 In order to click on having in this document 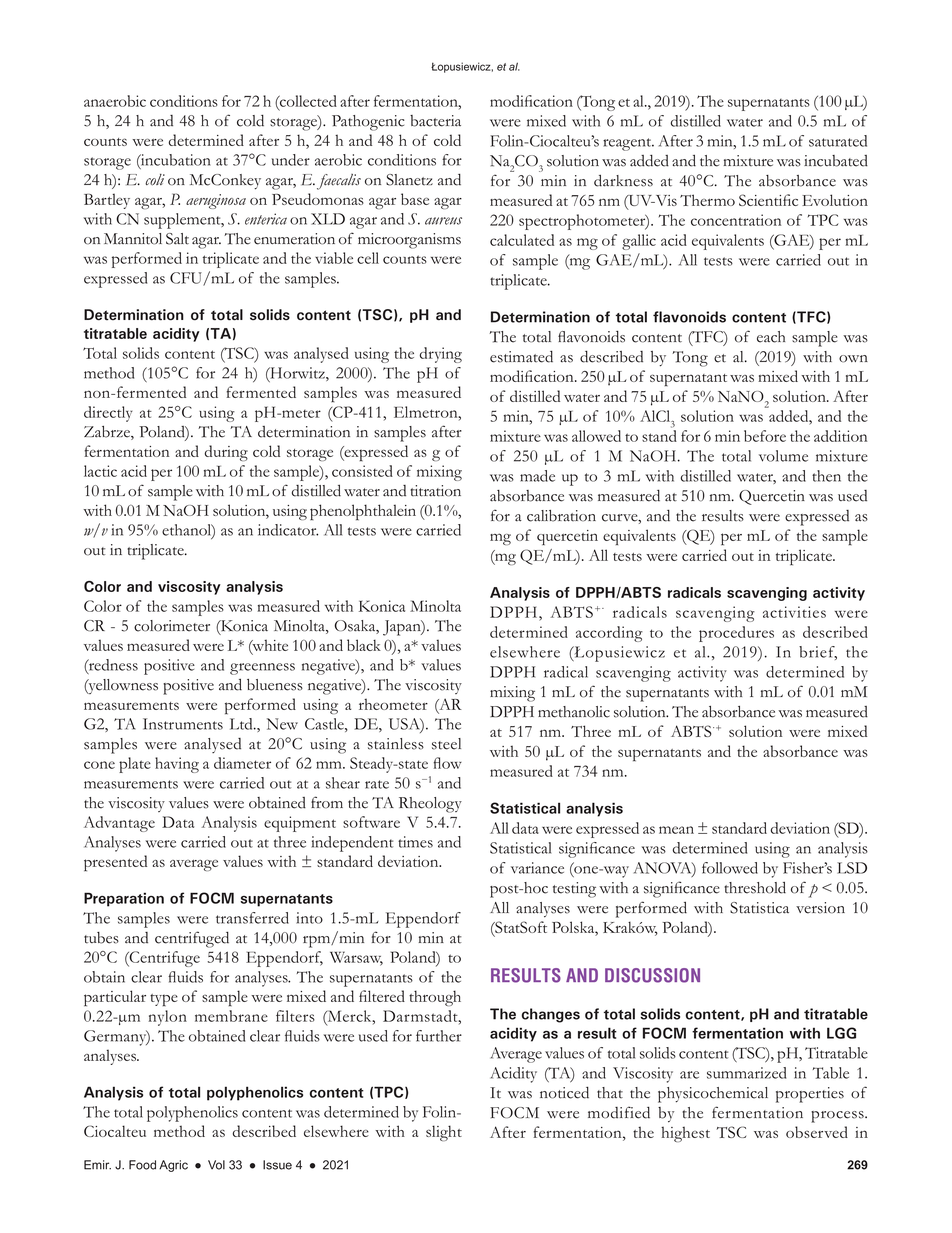, I will do `click(177, 765)`.
